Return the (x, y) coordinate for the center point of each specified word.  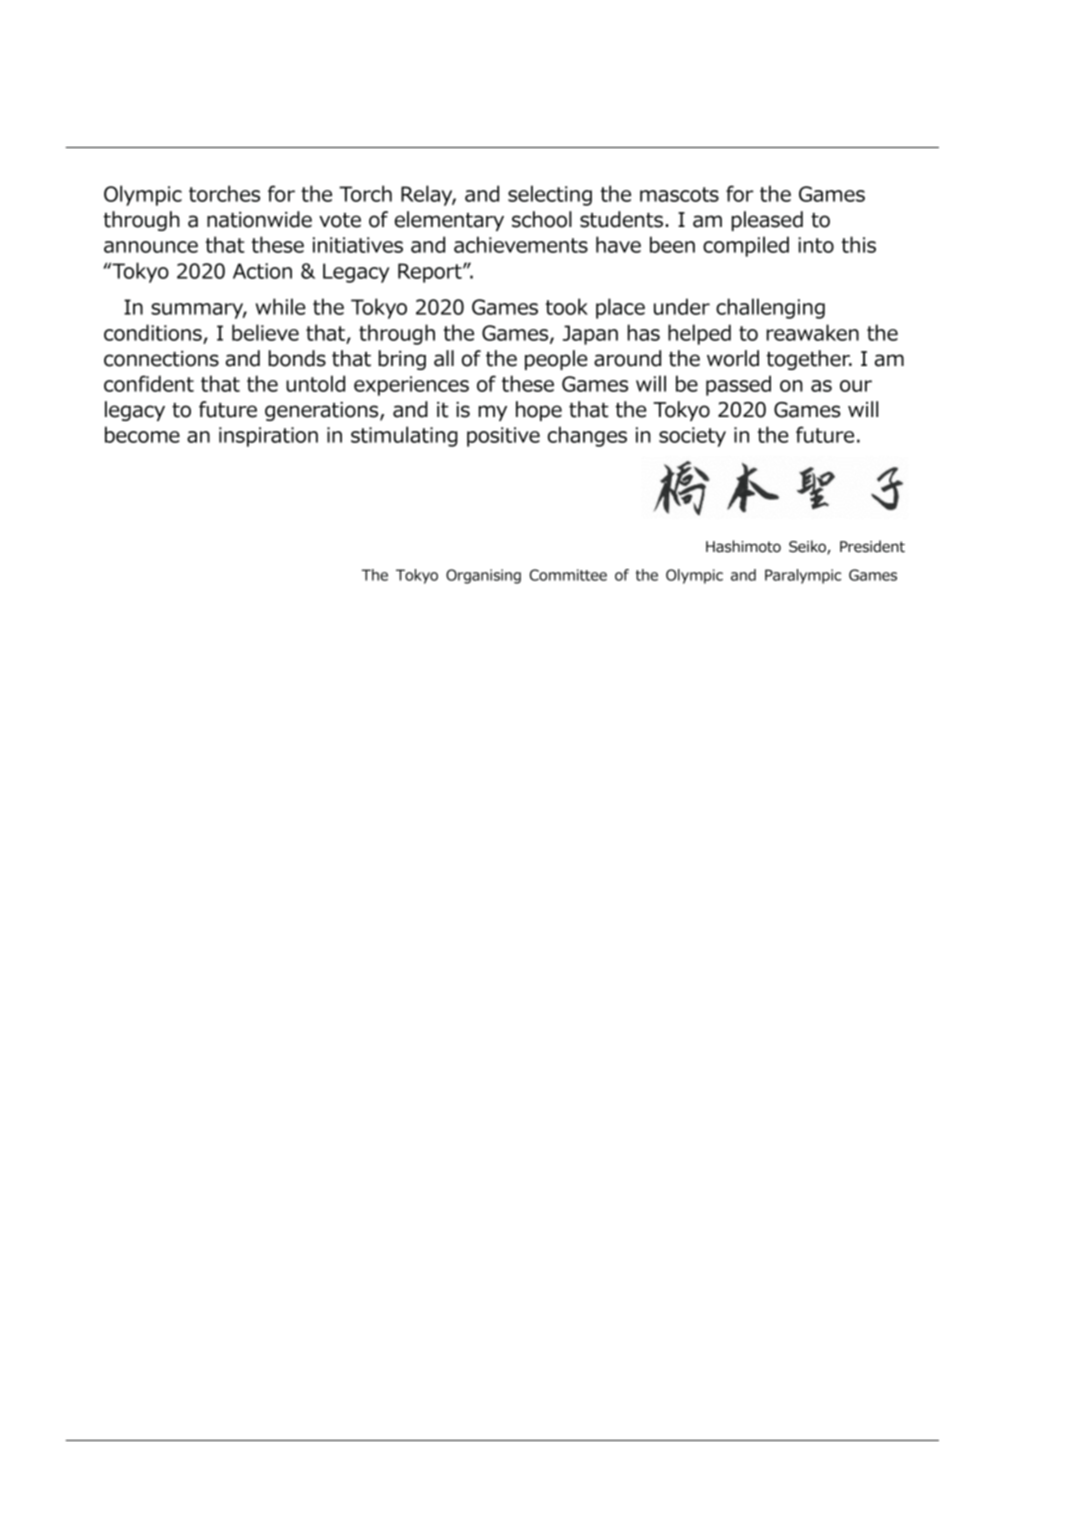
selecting (550, 195)
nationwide (259, 219)
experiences (411, 386)
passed (738, 385)
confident (149, 383)
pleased (767, 221)
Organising (483, 576)
